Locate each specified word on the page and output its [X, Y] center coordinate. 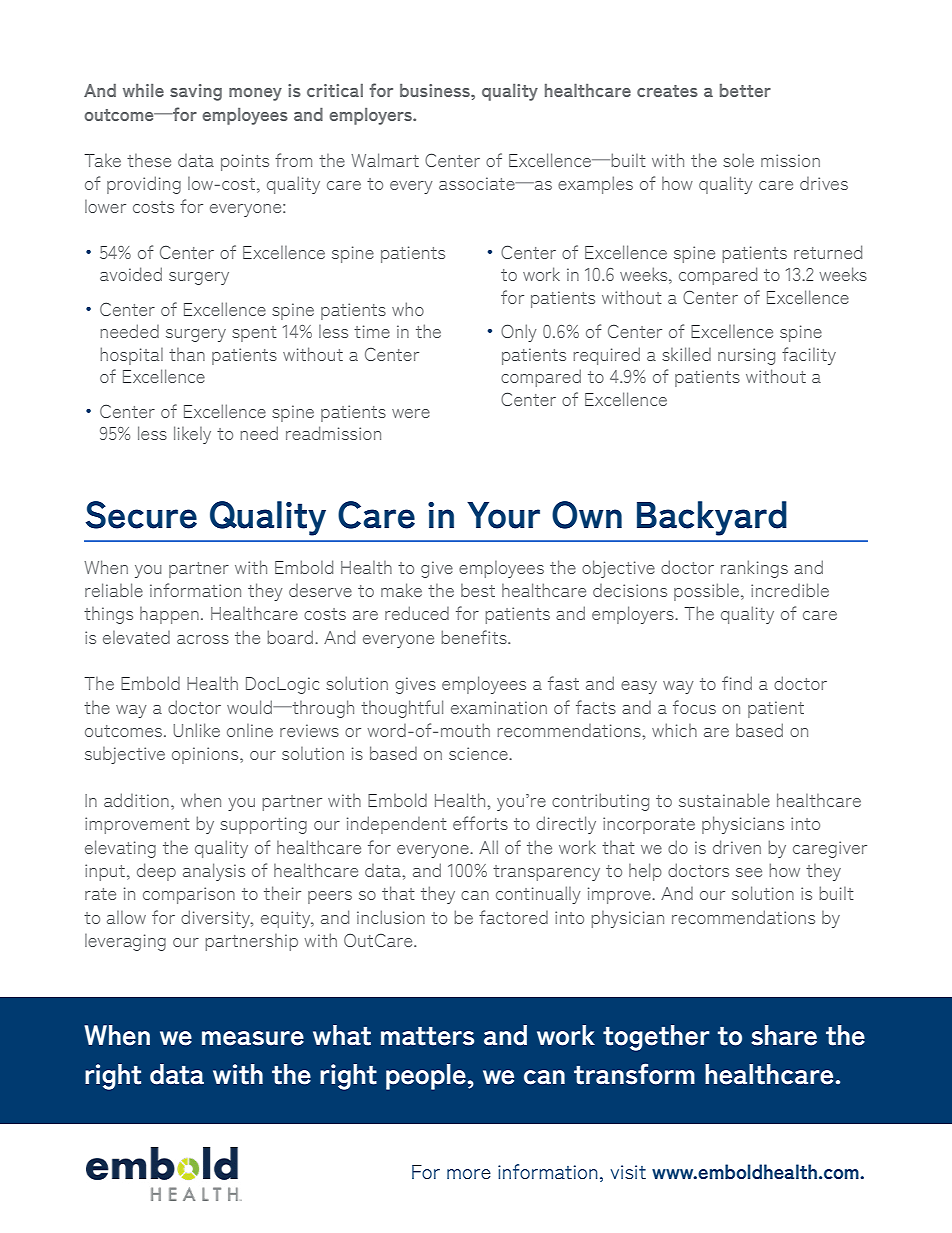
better [745, 90]
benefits [475, 637]
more [469, 1174]
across [203, 639]
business [436, 90]
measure [253, 1038]
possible [706, 592]
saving [196, 92]
